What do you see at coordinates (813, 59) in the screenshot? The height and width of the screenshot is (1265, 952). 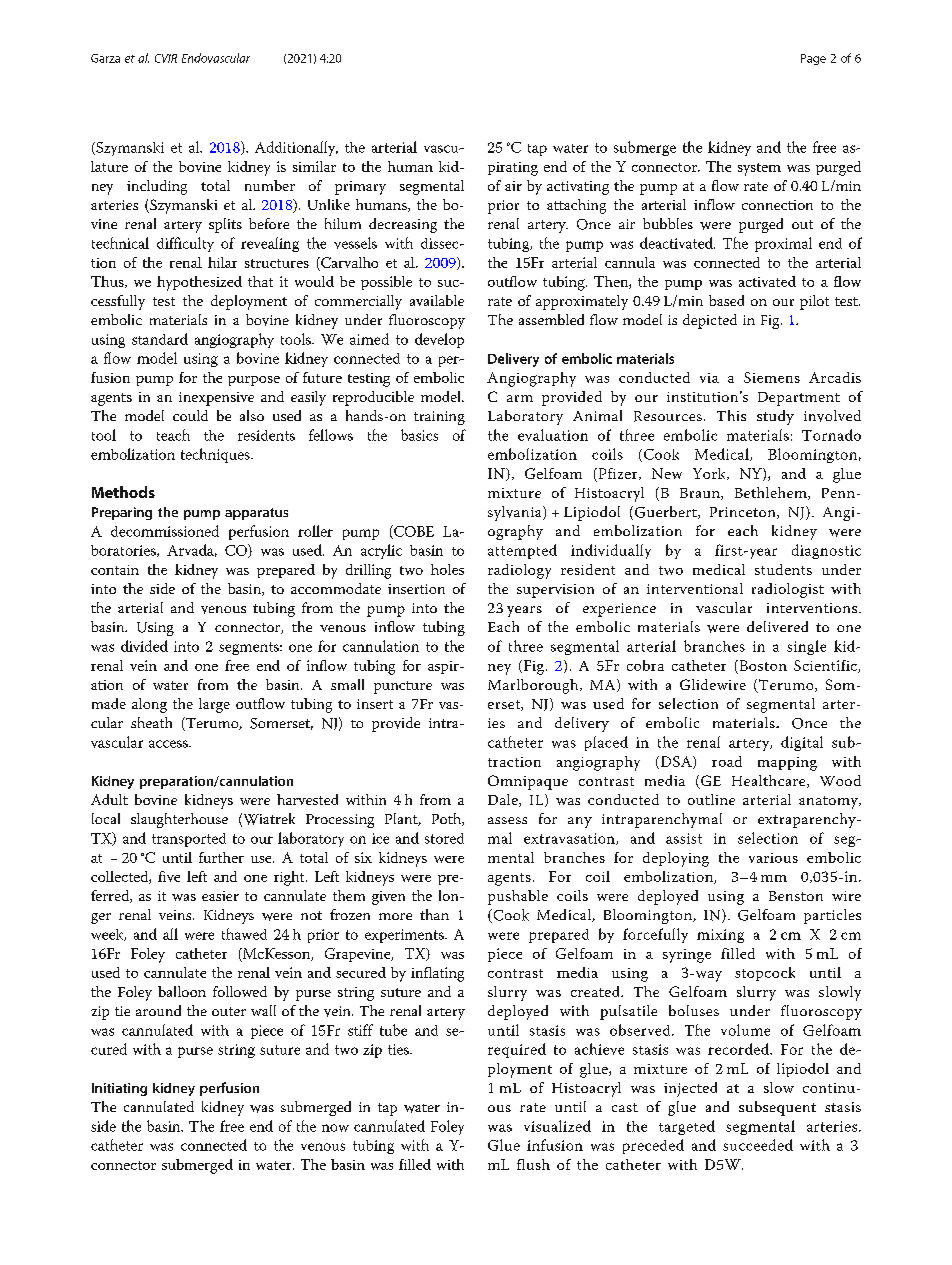 I see `Page` at bounding box center [813, 59].
